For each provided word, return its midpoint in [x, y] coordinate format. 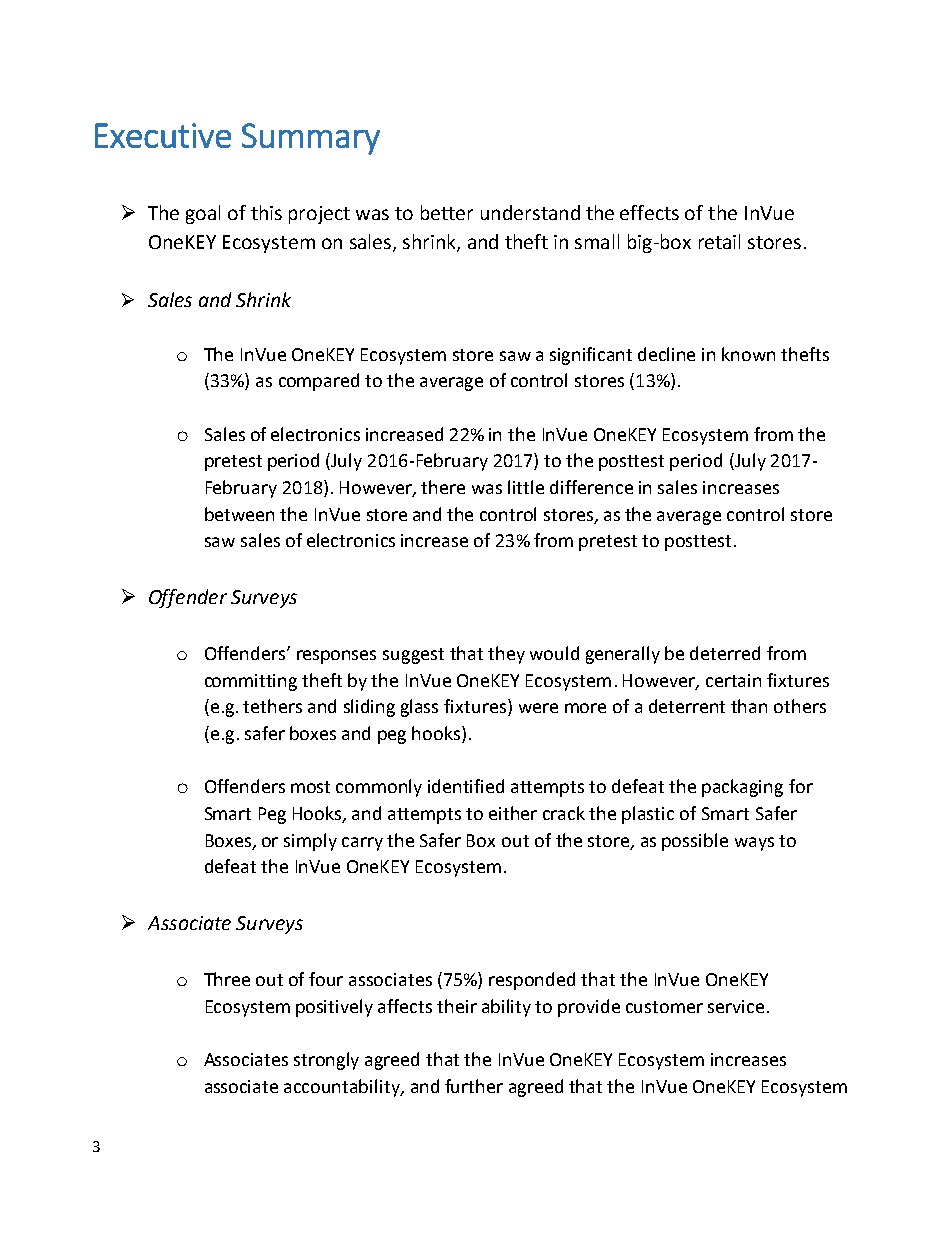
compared [319, 382]
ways [754, 844]
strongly [326, 1061]
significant [591, 356]
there [443, 487]
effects [649, 212]
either [513, 813]
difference [591, 487]
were [538, 708]
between [239, 514]
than [749, 706]
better [447, 212]
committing [251, 682]
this [266, 212]
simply [310, 842]
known [748, 354]
